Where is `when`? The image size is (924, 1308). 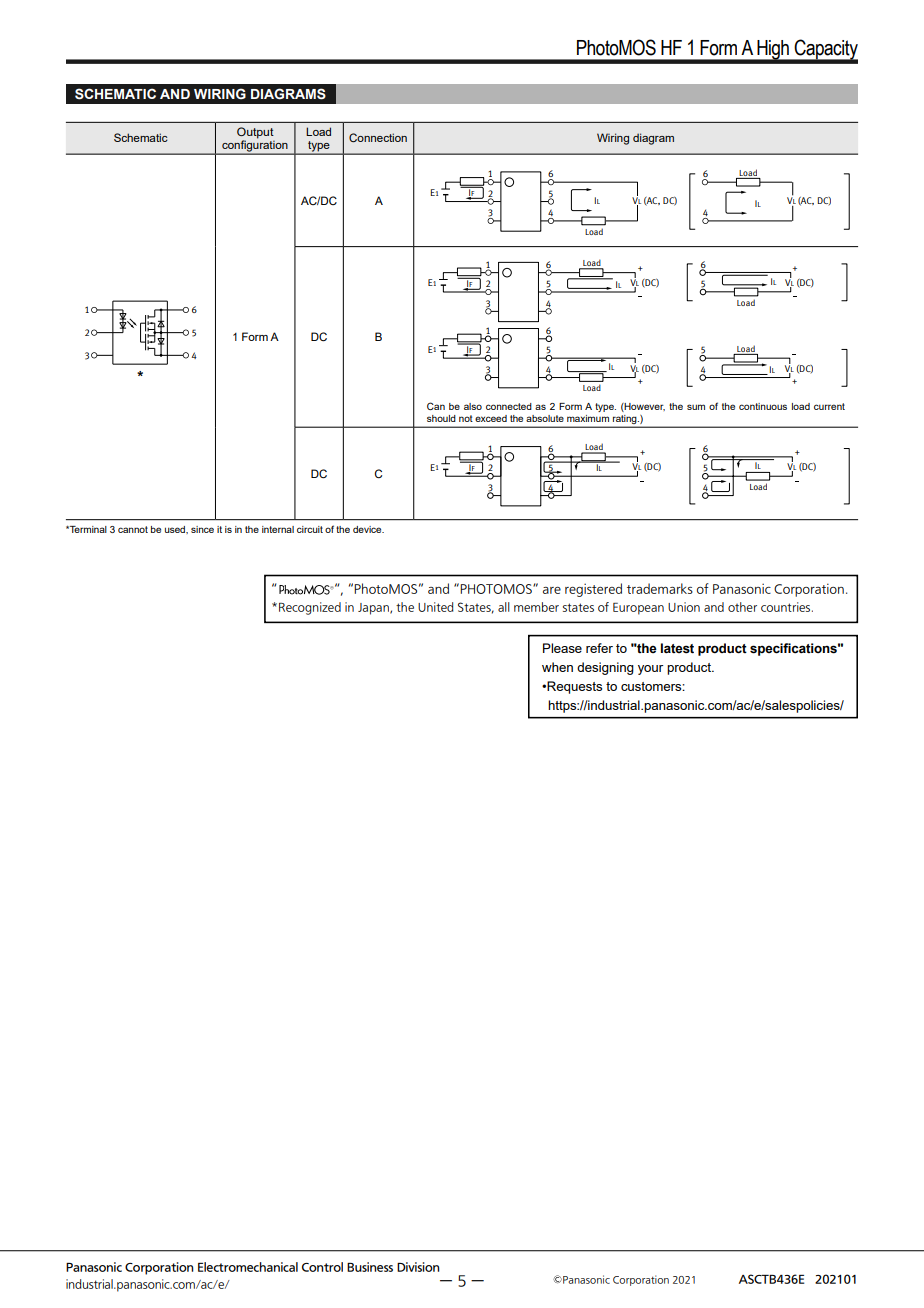
when is located at coordinates (557, 667).
